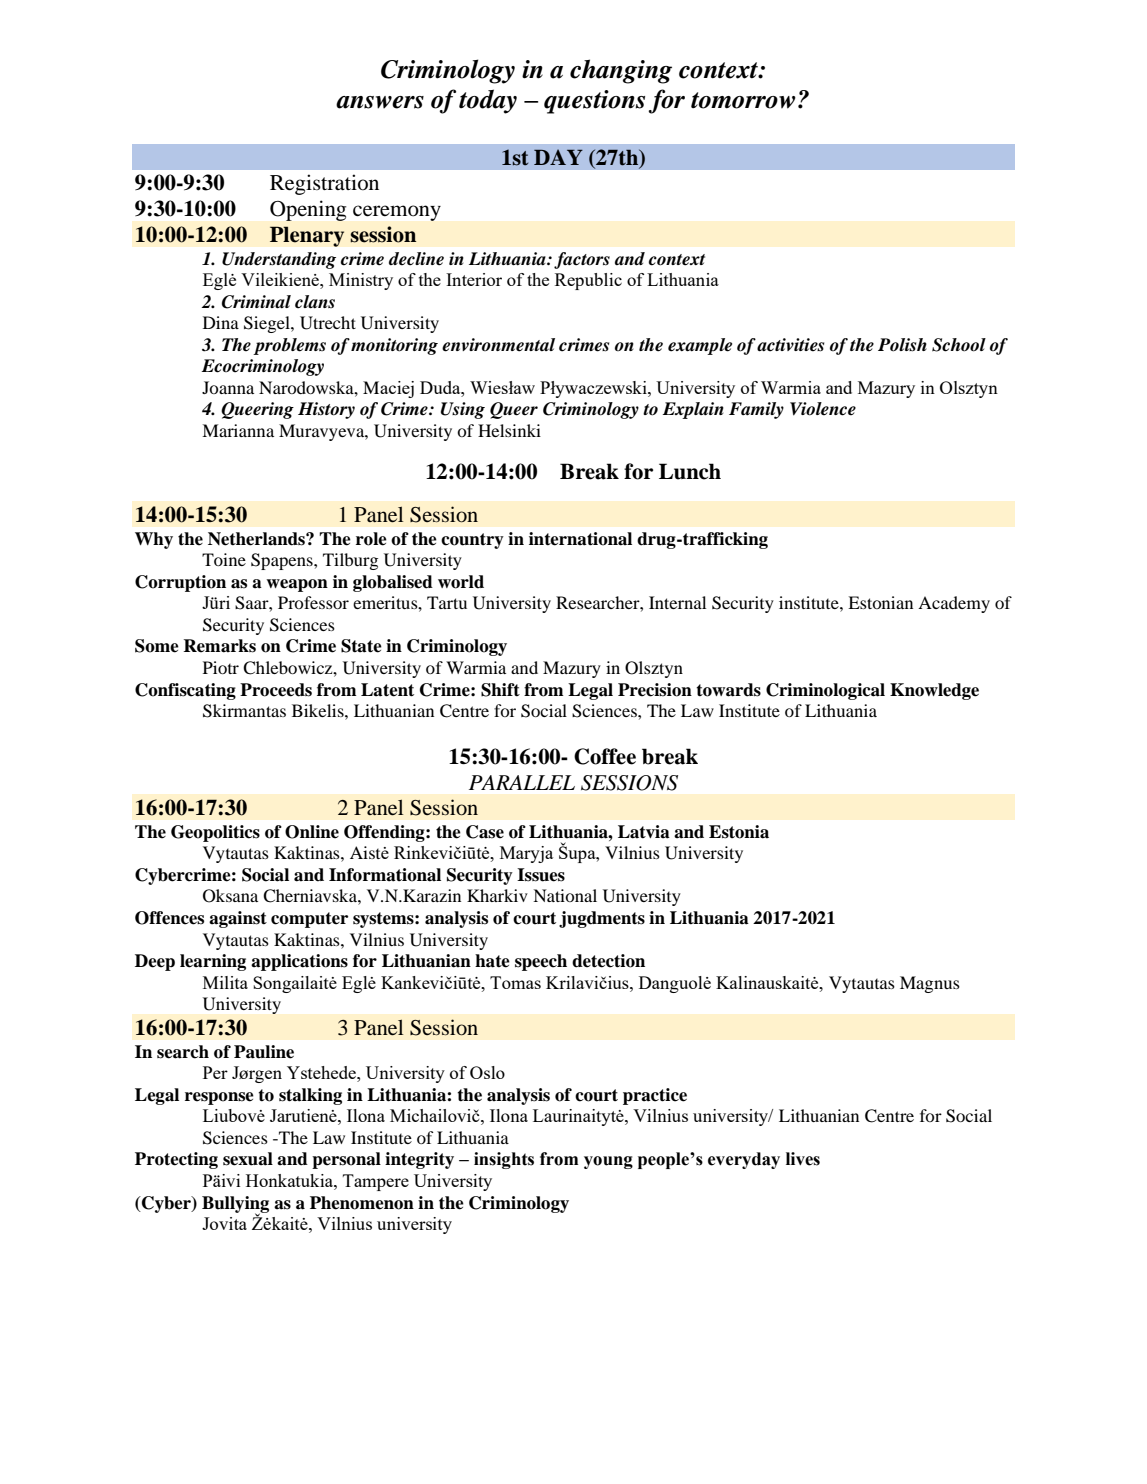 This document has width=1147, height=1484. What do you see at coordinates (588, 281) in the document?
I see `Republic` at bounding box center [588, 281].
